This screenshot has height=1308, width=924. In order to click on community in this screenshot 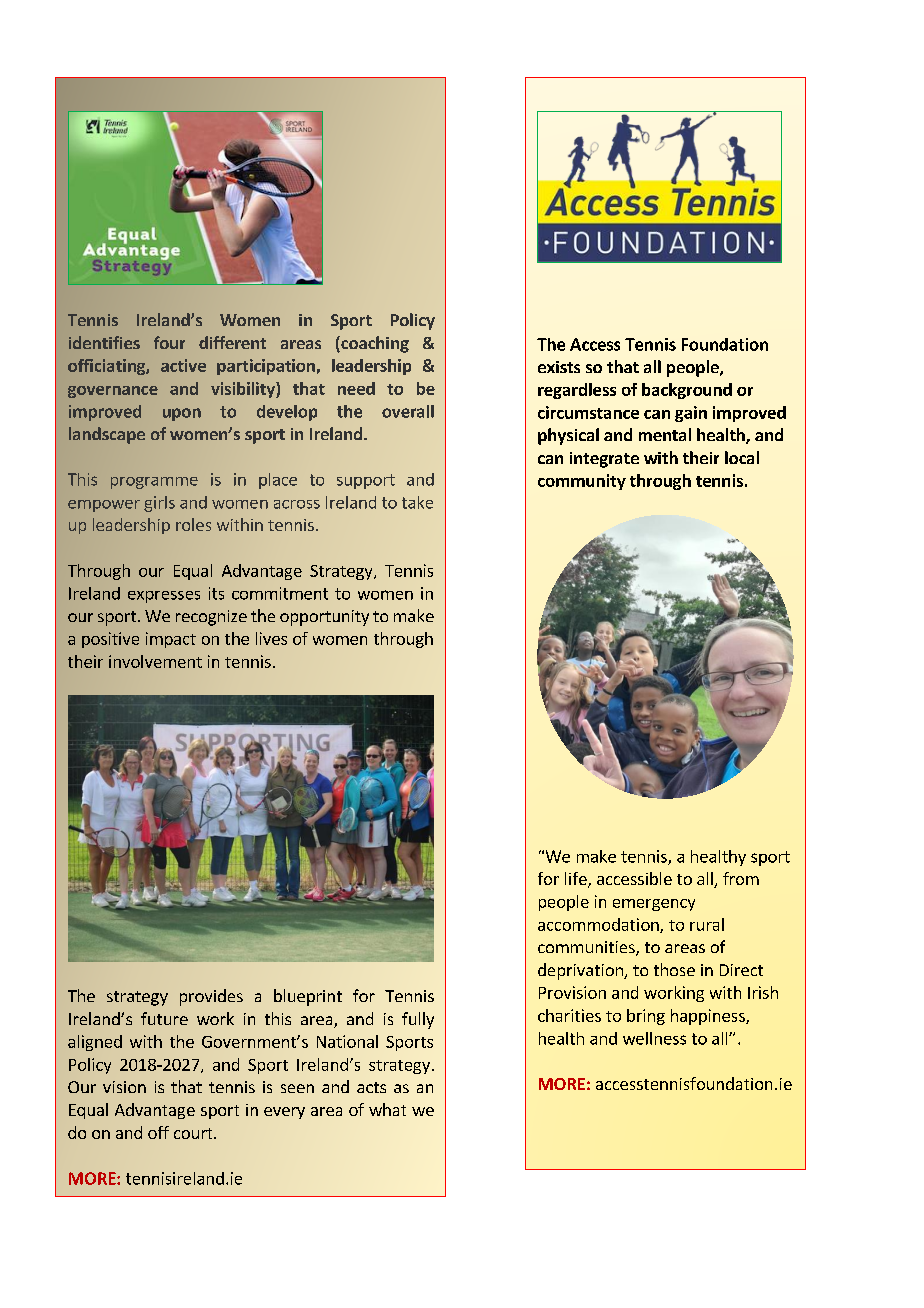, I will do `click(582, 482)`.
